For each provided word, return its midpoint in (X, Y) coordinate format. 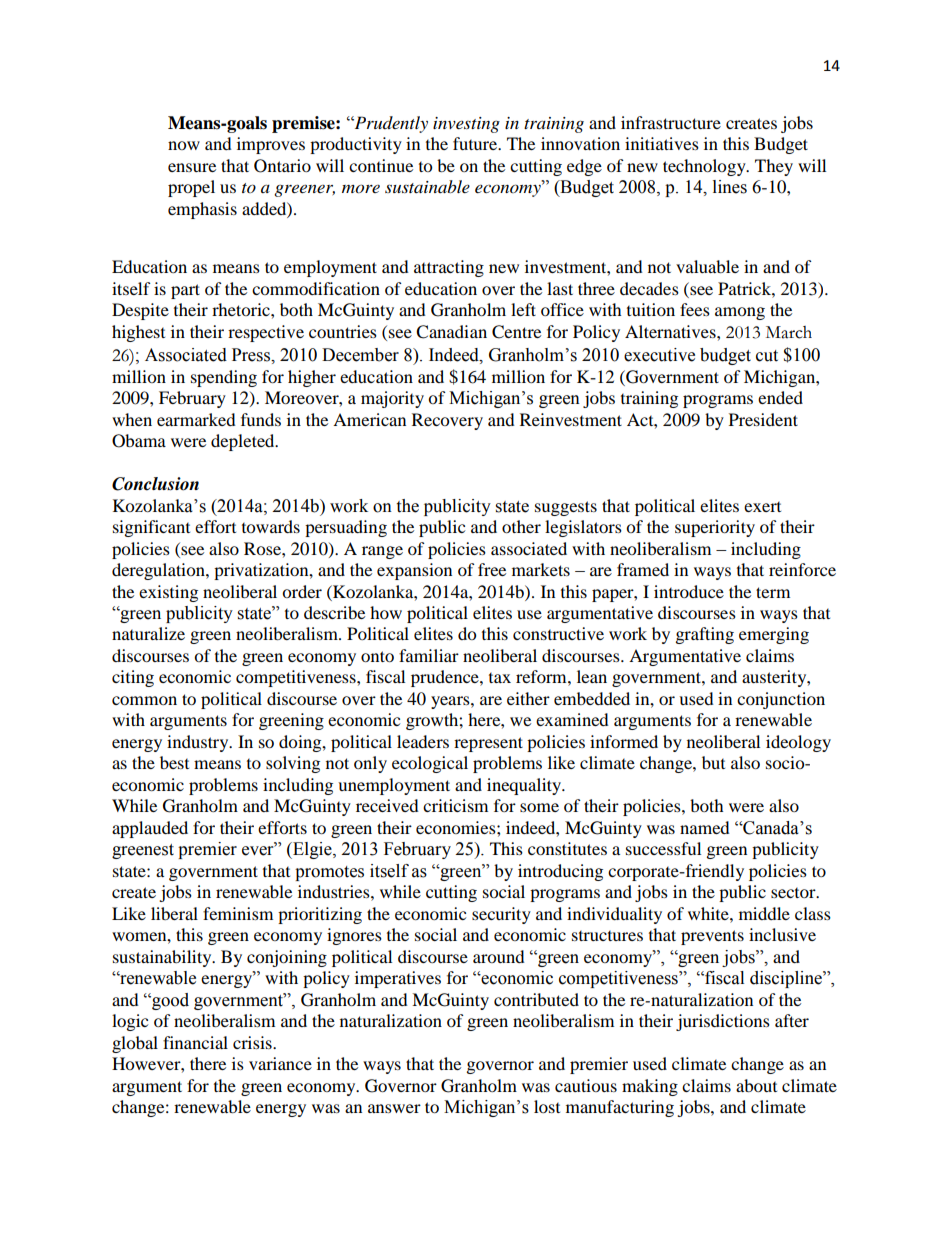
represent (488, 744)
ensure (192, 167)
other (521, 526)
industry (199, 743)
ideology (798, 743)
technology (705, 167)
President (763, 419)
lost (547, 1106)
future (476, 143)
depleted (244, 442)
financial (195, 1042)
